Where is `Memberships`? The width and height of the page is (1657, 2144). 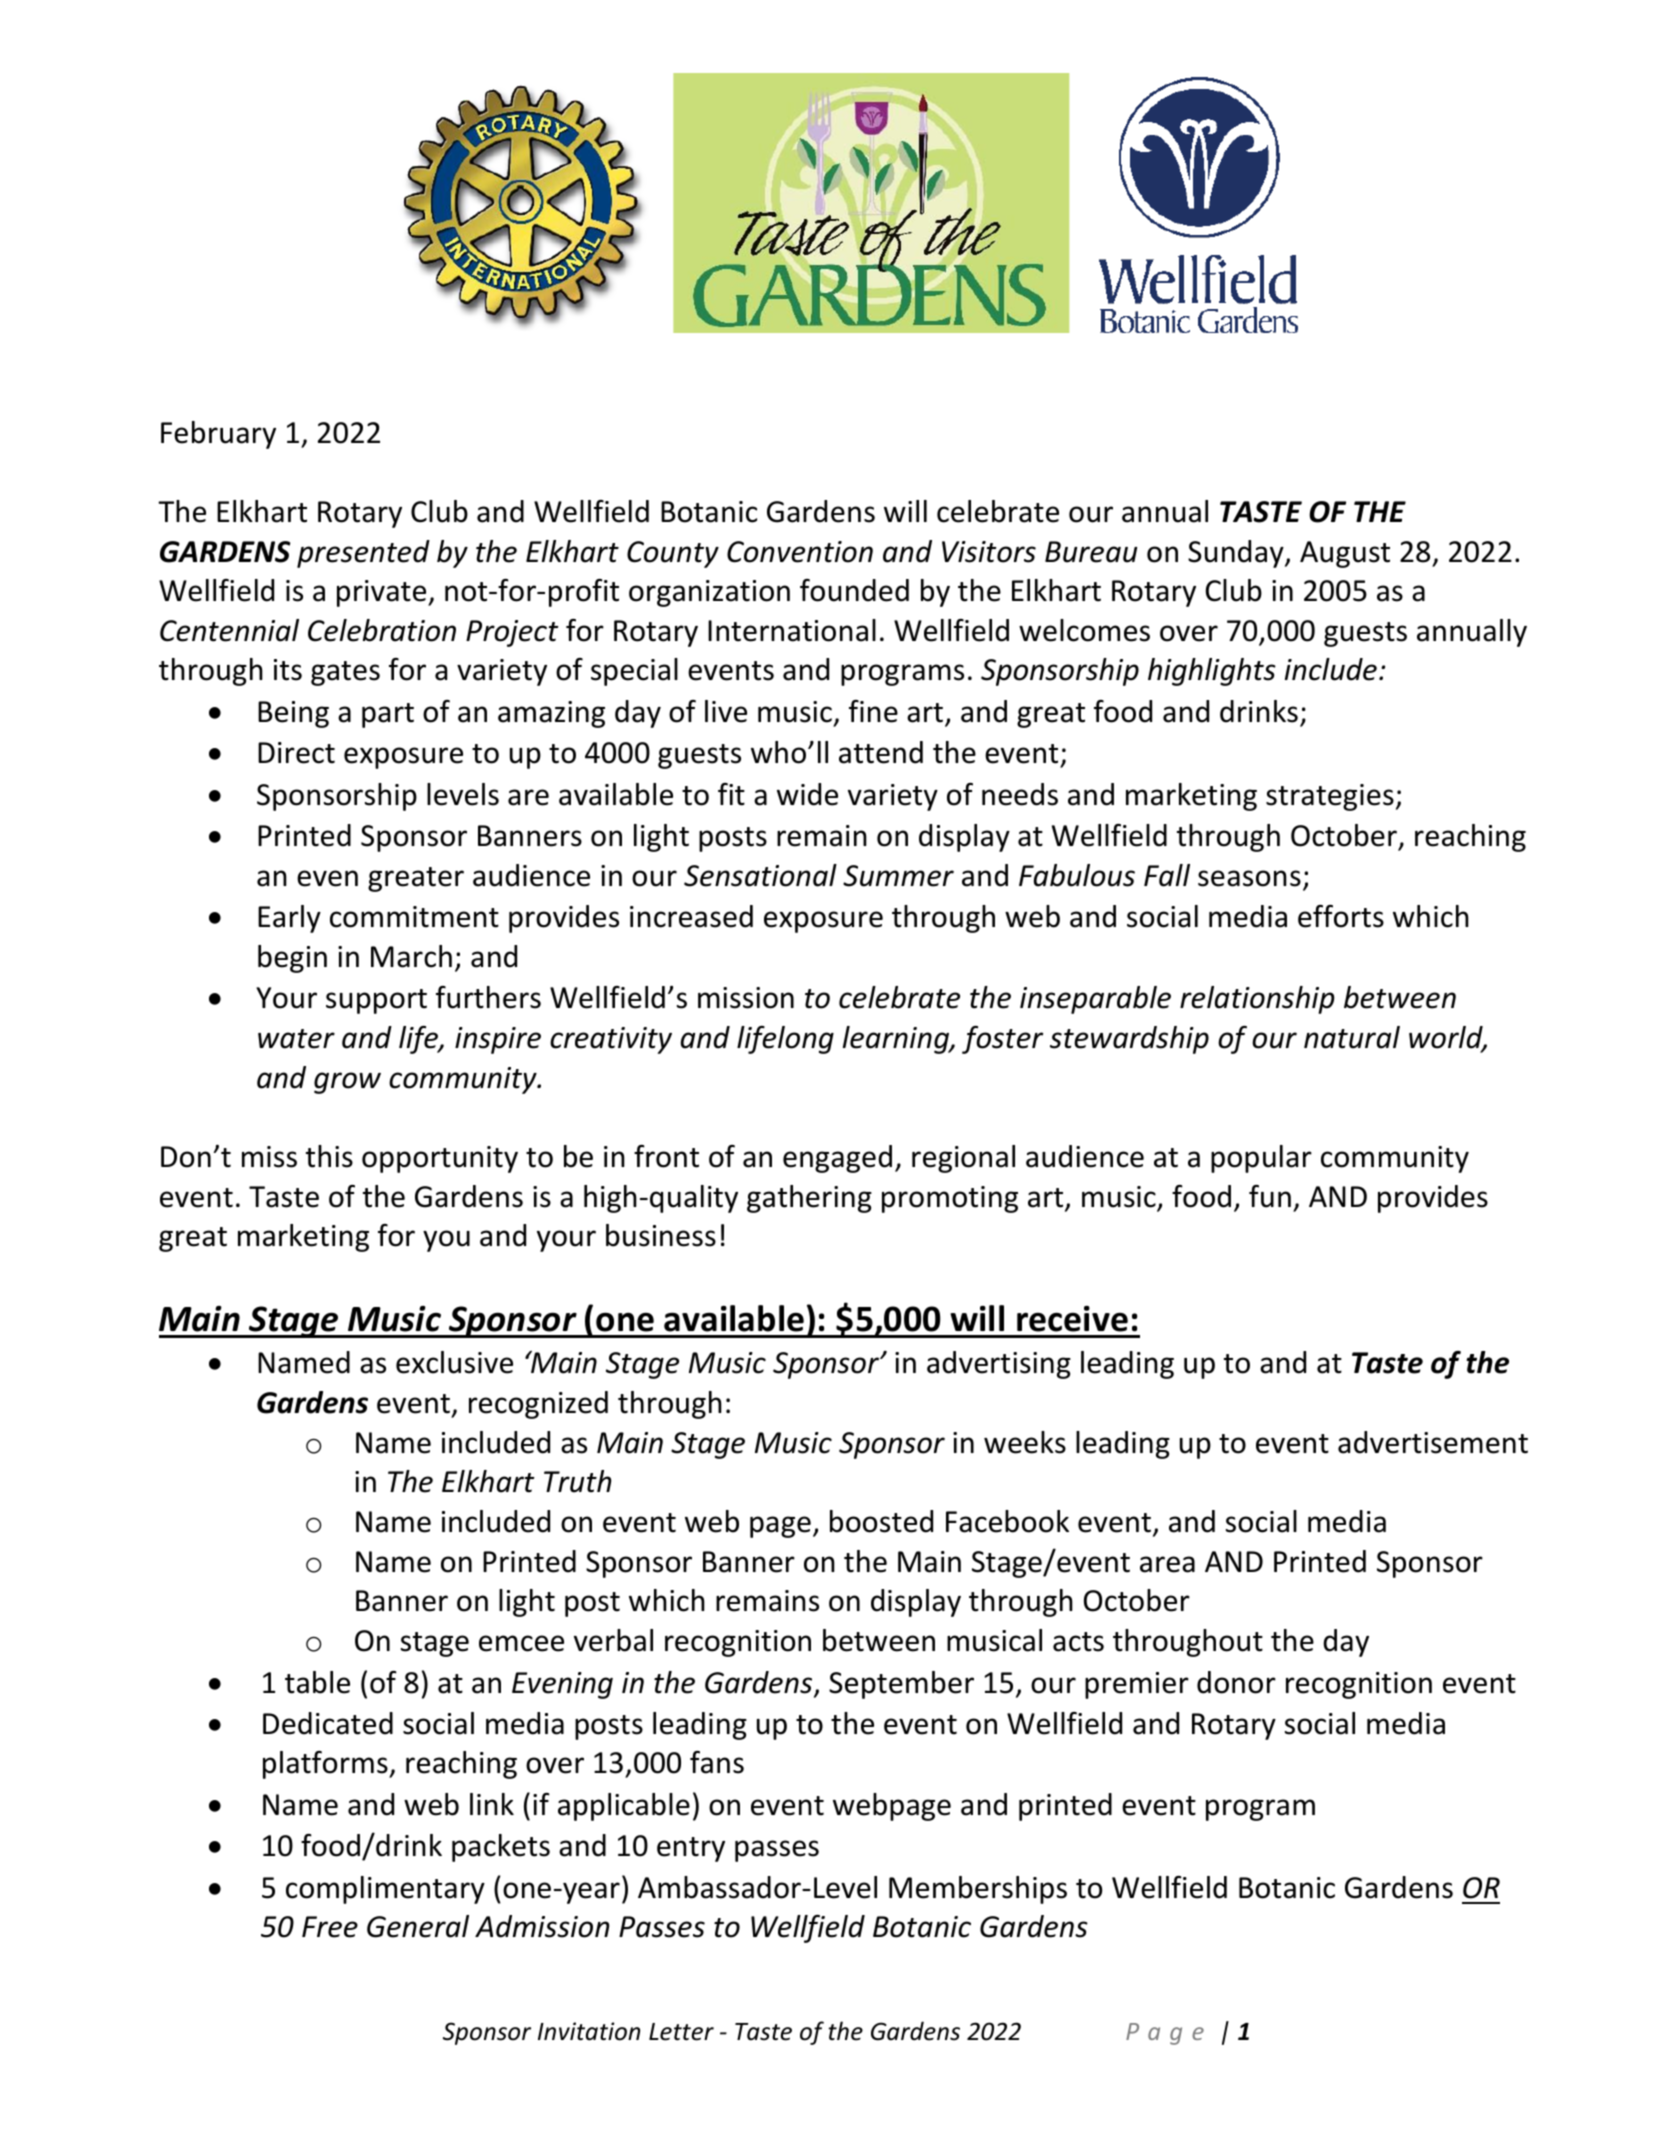 Memberships is located at coordinates (978, 1890).
